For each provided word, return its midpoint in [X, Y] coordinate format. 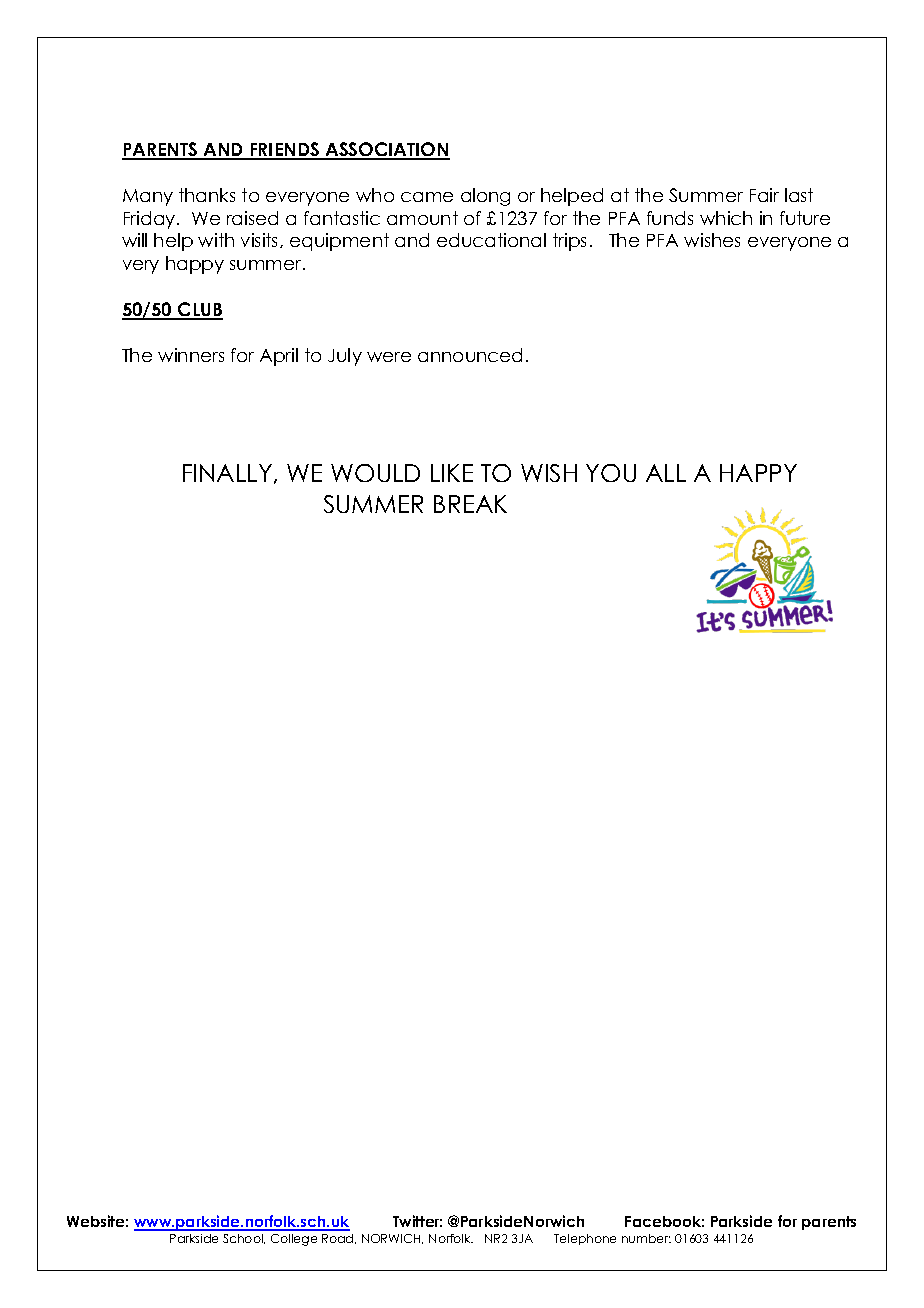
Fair [764, 195]
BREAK [470, 504]
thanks [207, 195]
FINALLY [229, 474]
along [485, 197]
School [244, 1239]
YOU [611, 473]
